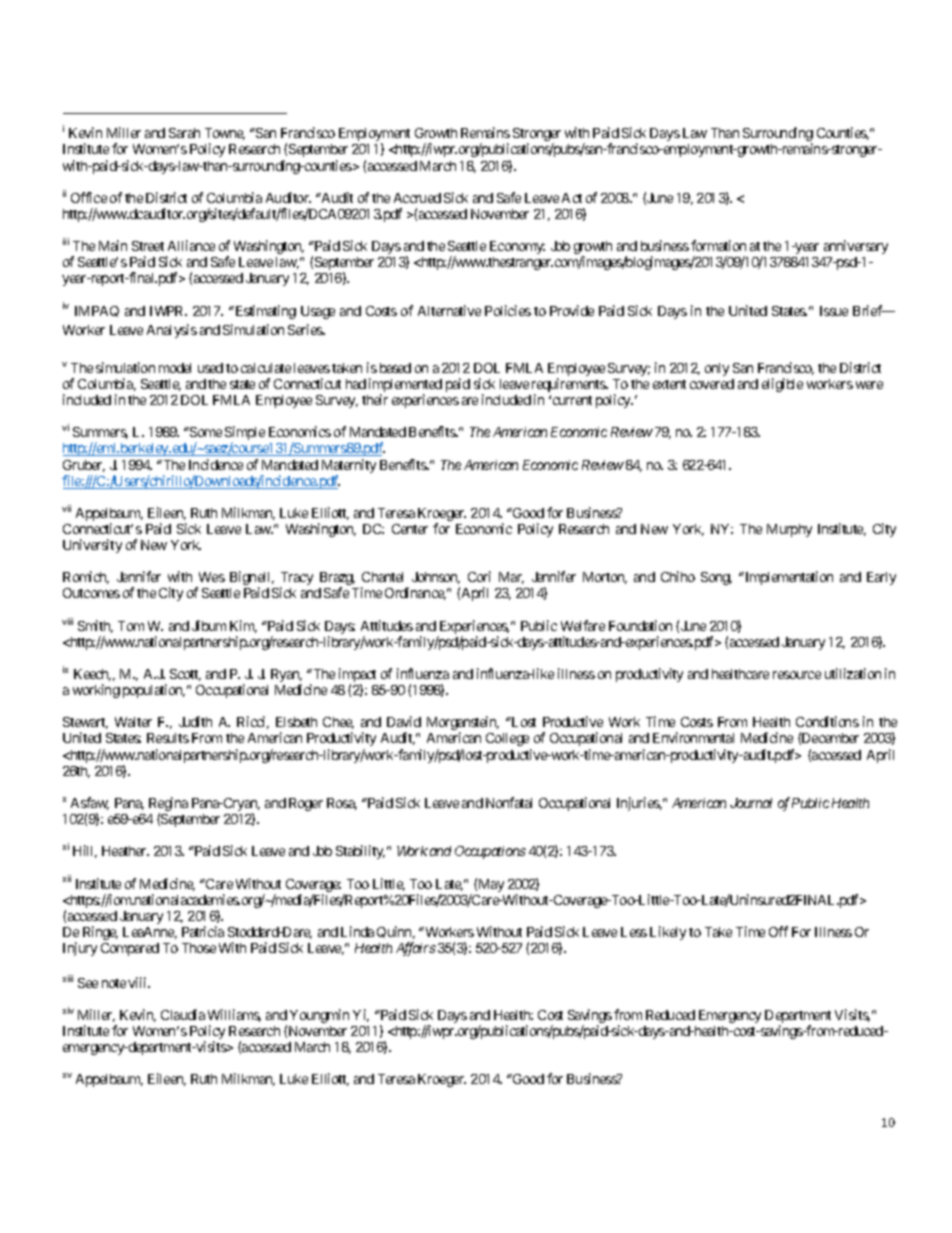  I want to click on Accrued, so click(417, 198).
